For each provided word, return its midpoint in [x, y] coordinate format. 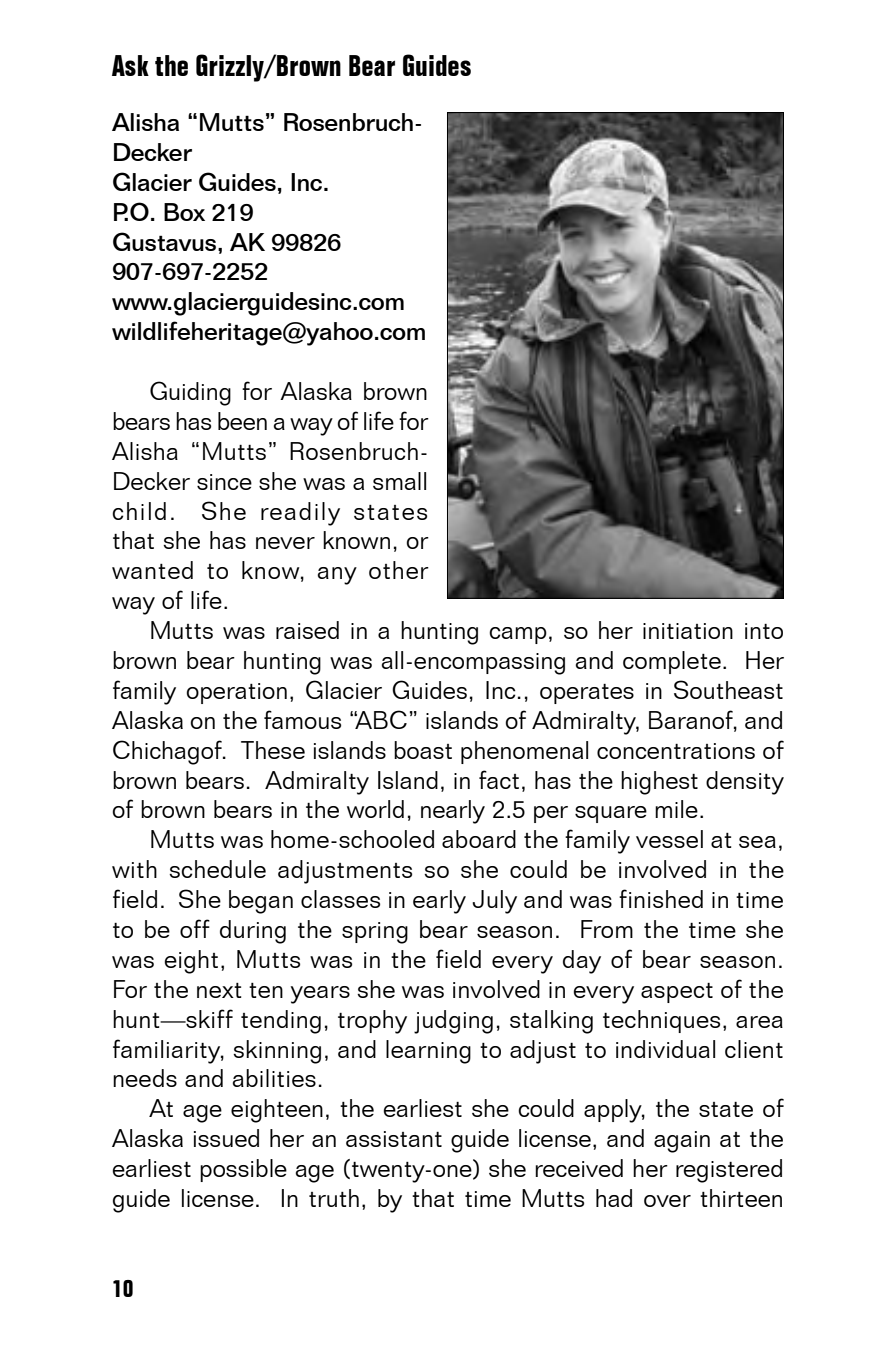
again [682, 1142]
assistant [394, 1139]
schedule [217, 869]
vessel [669, 839]
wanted [152, 570]
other [399, 570]
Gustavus [166, 241]
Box [184, 212]
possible [243, 1170]
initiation [688, 631]
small [399, 481]
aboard [479, 839]
